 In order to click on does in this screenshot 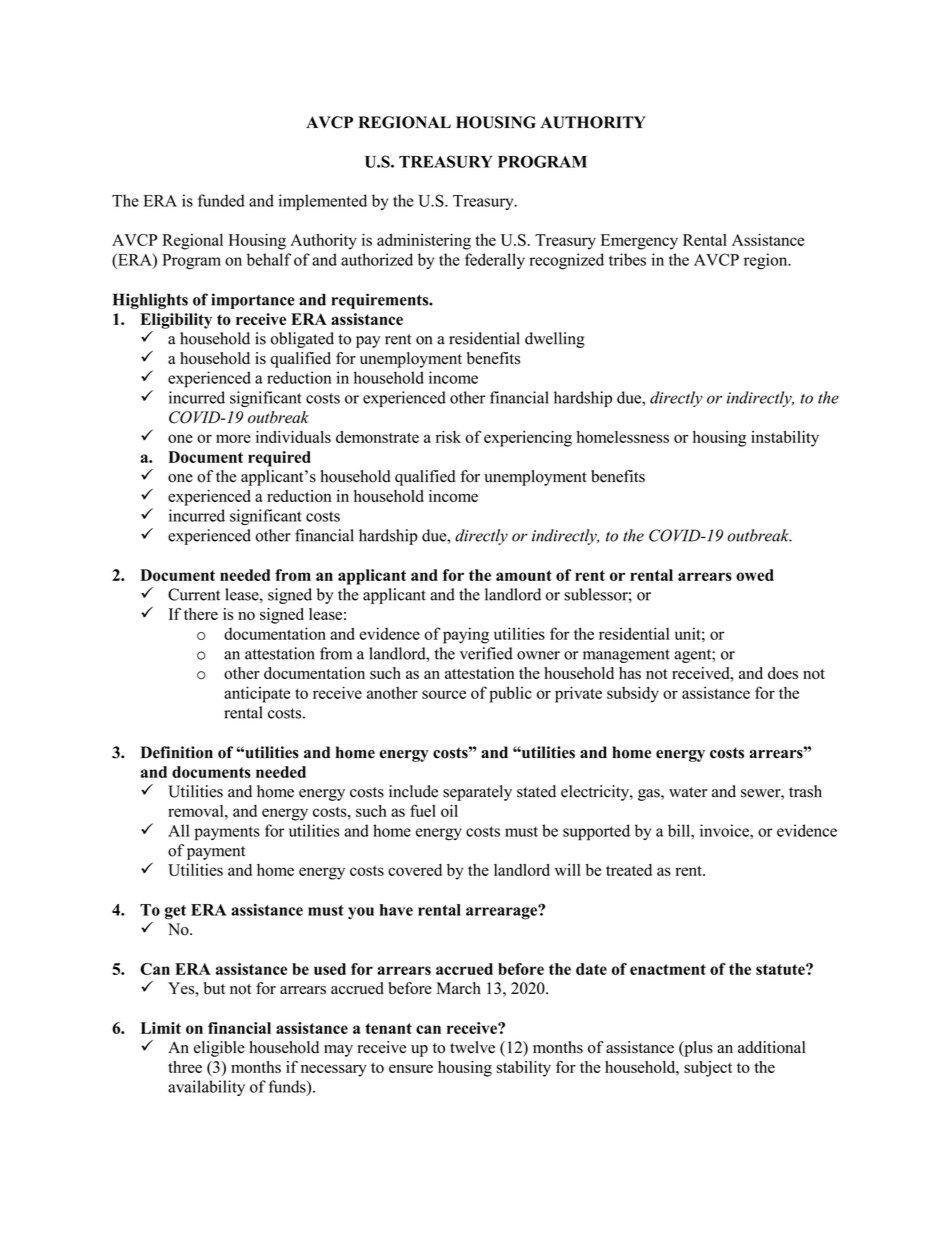, I will do `click(783, 673)`.
